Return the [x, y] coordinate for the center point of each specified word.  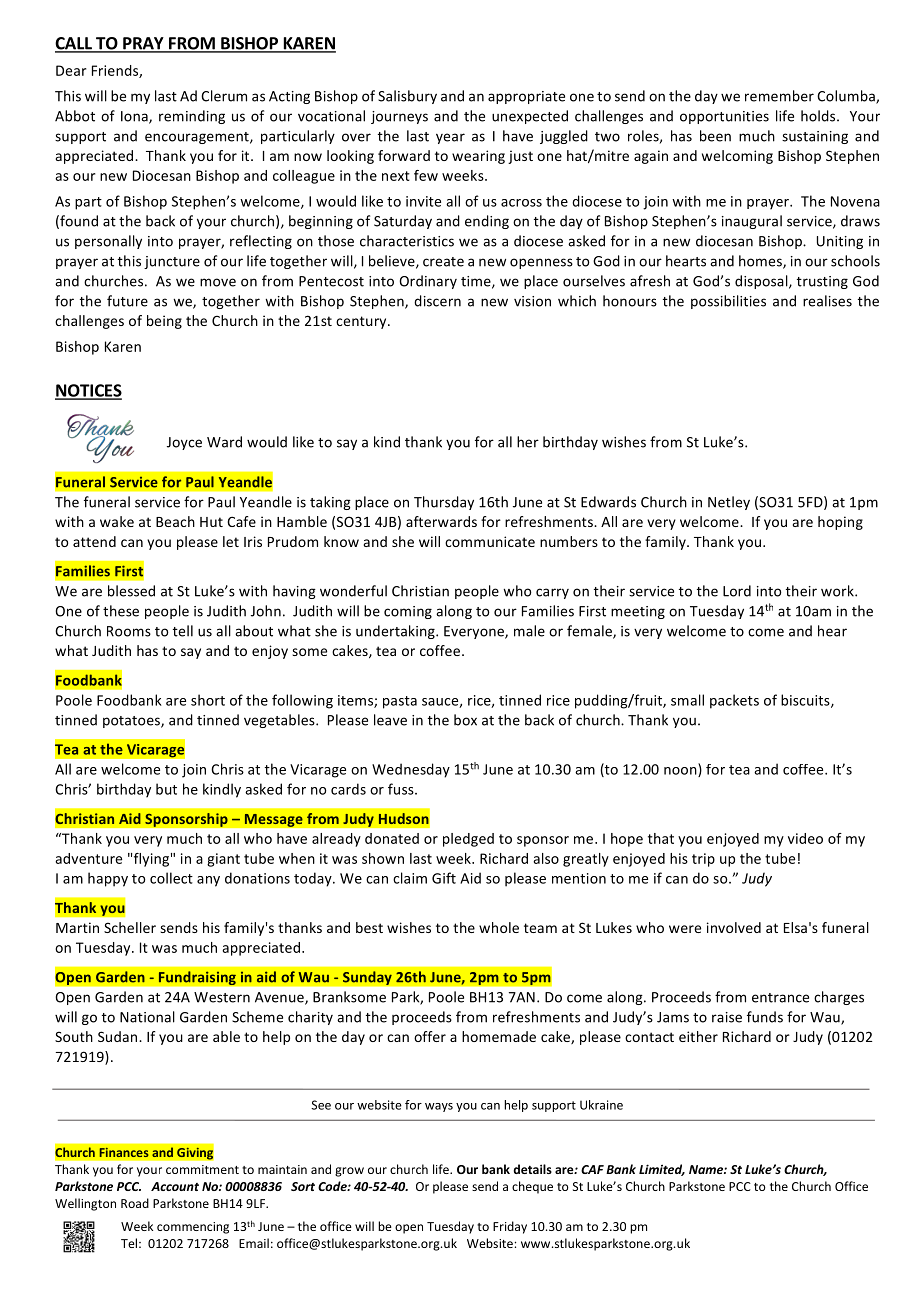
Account [175, 1186]
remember [779, 96]
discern [437, 301]
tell [183, 631]
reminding [192, 117]
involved [734, 927]
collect [171, 878]
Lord [737, 591]
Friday [510, 1227]
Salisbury [407, 97]
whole [499, 927]
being [164, 322]
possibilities [728, 302]
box [465, 720]
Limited [662, 1170]
